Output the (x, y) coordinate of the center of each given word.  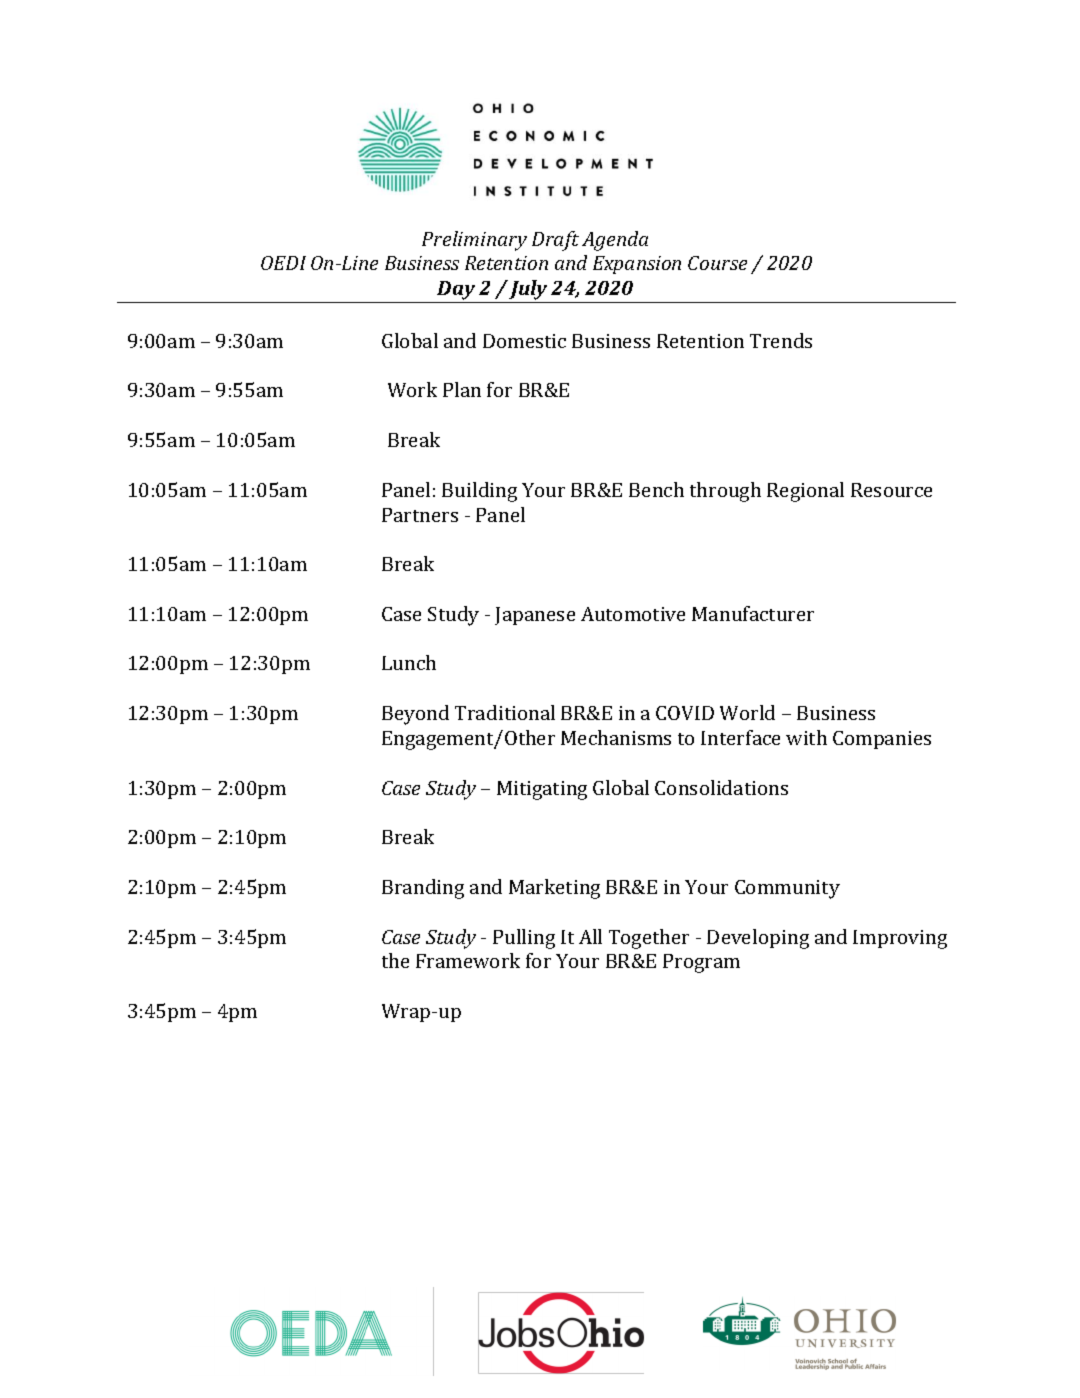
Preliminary (474, 241)
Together (649, 939)
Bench (656, 489)
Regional (805, 492)
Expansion (637, 265)
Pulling (524, 939)
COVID (685, 713)
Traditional (505, 712)
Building (479, 492)
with (806, 737)
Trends (781, 340)
